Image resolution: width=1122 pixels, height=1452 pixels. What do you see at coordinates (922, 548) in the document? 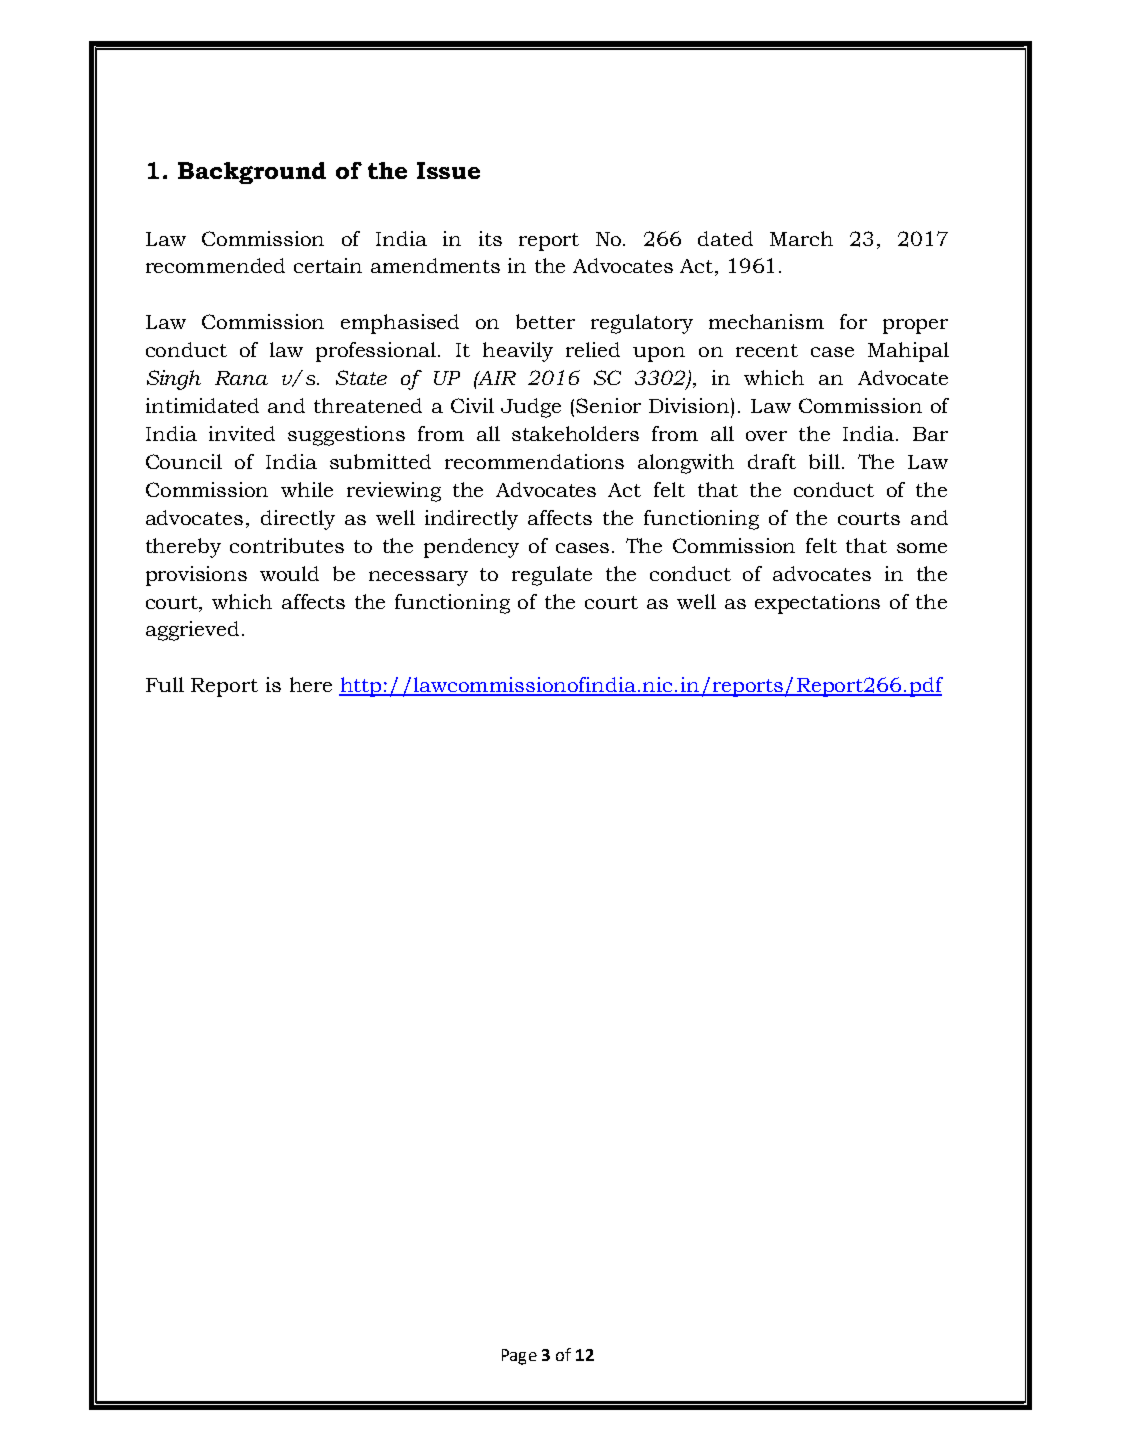
I see `some` at bounding box center [922, 548].
